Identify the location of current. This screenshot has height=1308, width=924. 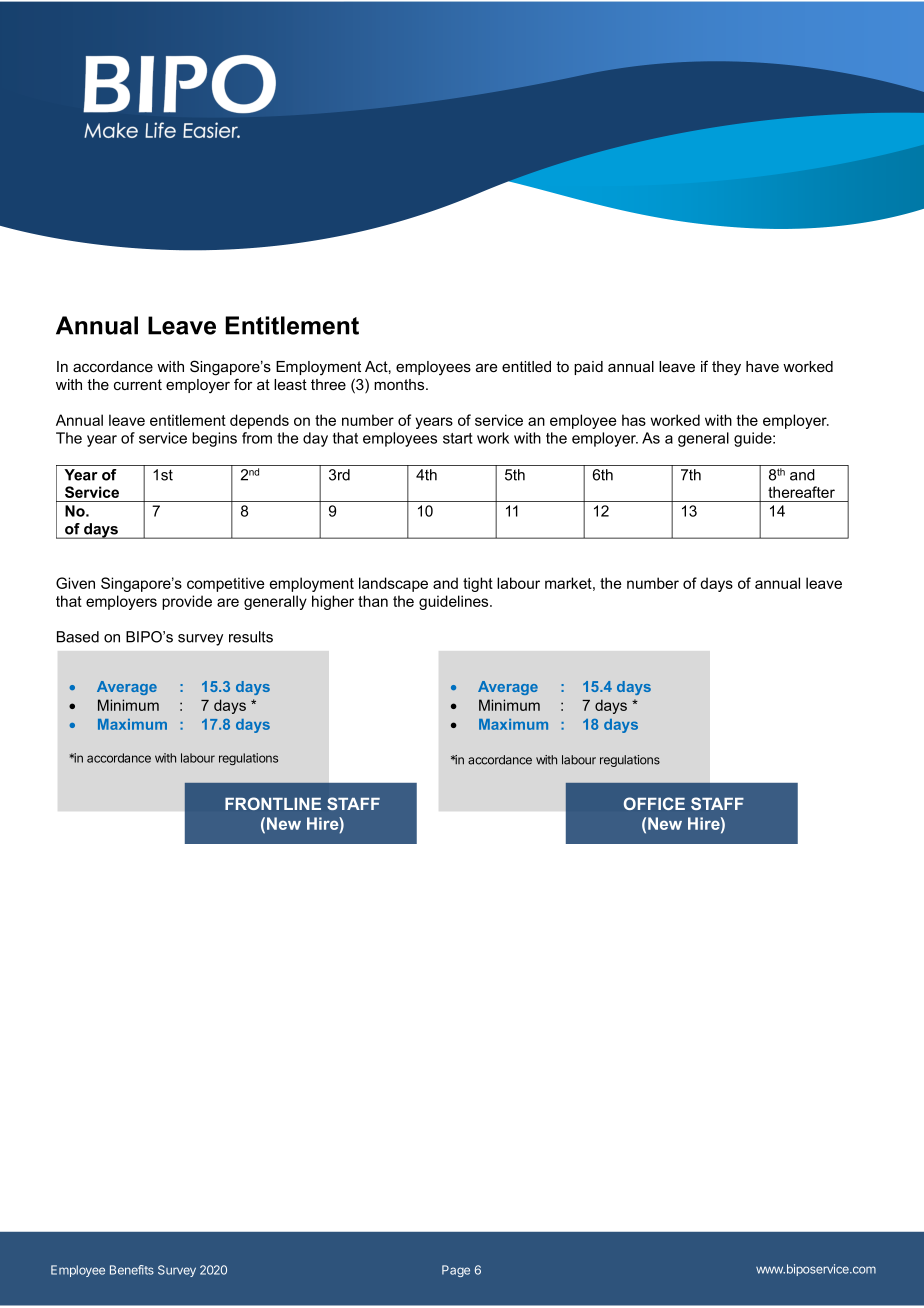
(138, 384).
